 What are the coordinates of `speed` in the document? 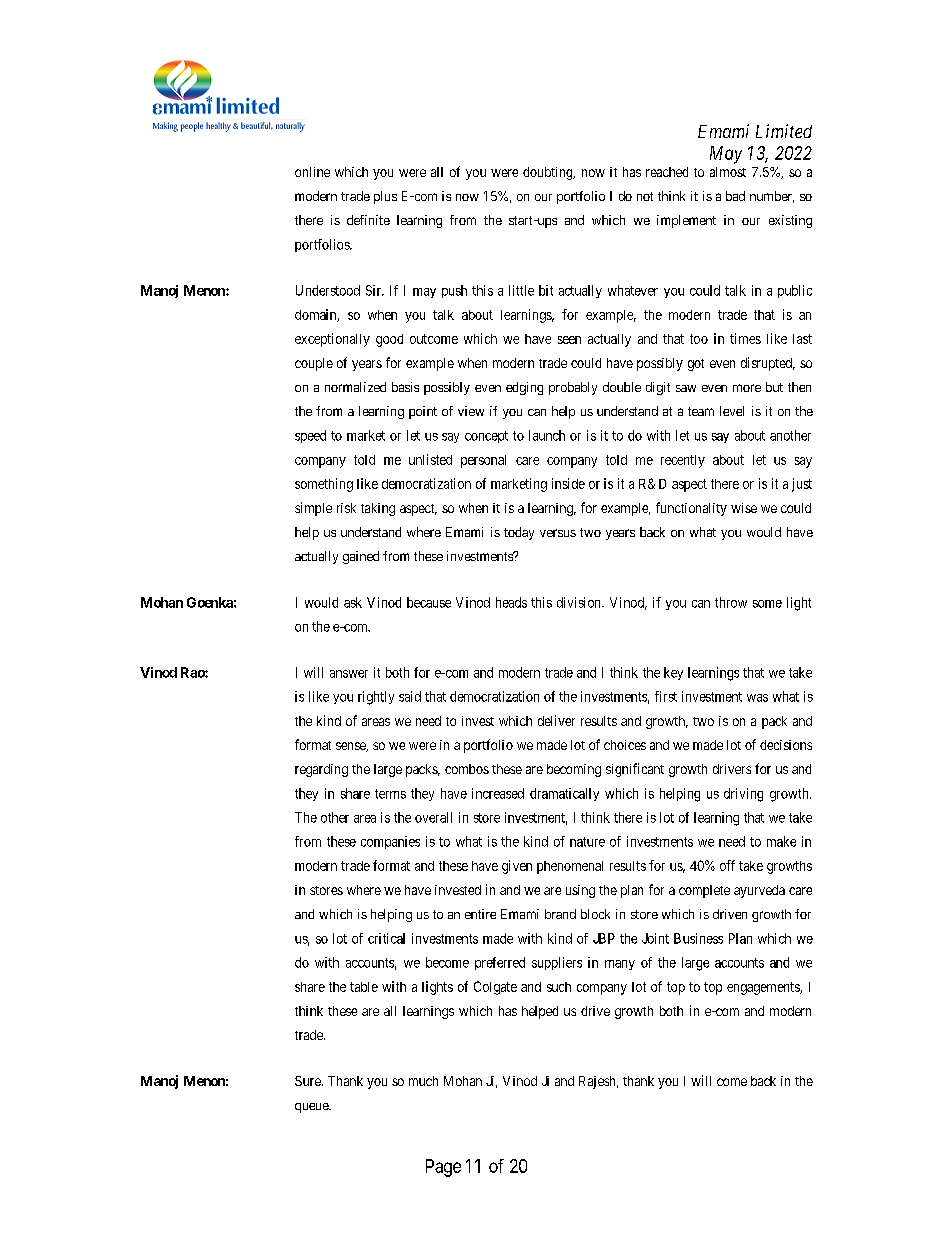 It's located at (310, 436).
